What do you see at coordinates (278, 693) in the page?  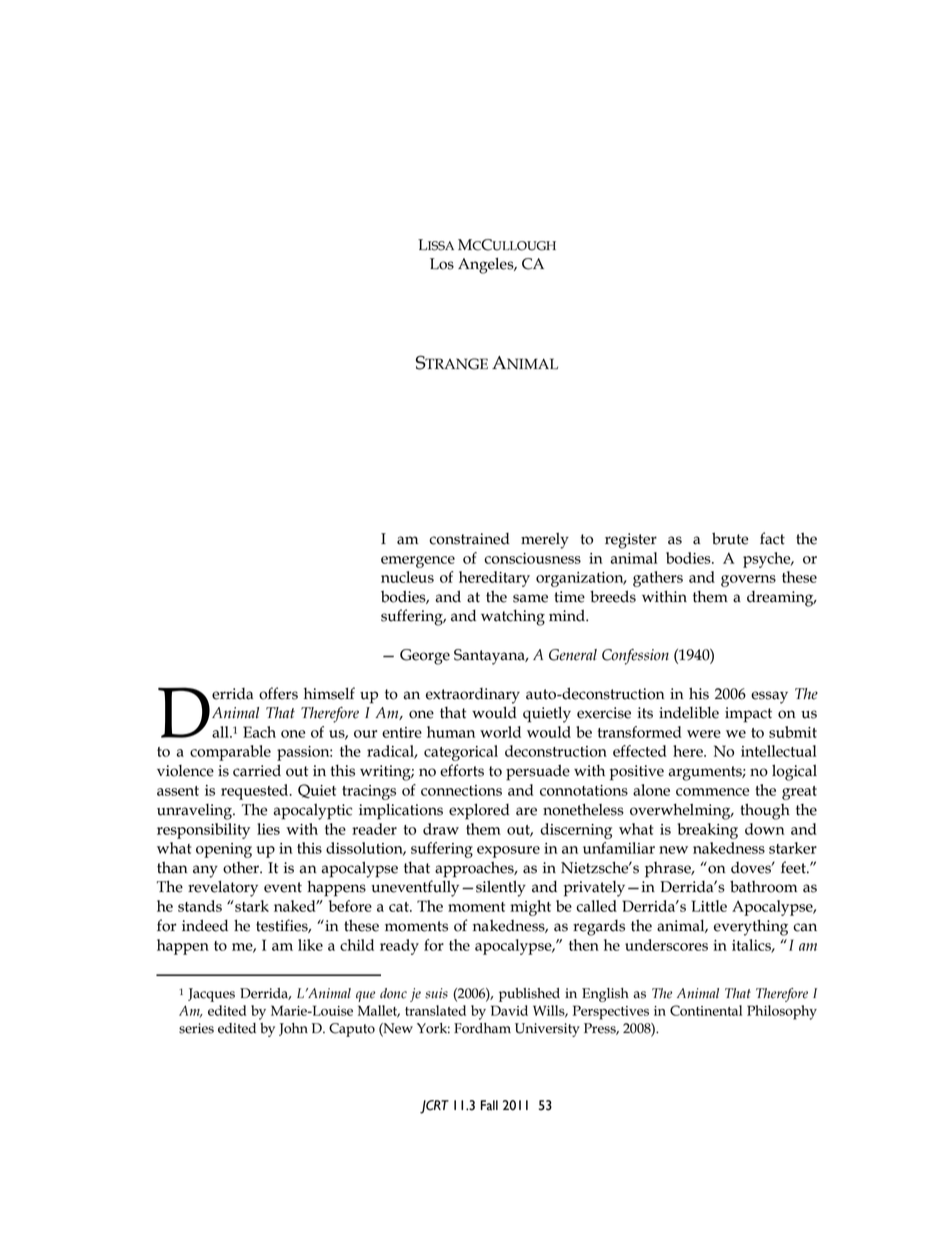 I see `offers` at bounding box center [278, 693].
